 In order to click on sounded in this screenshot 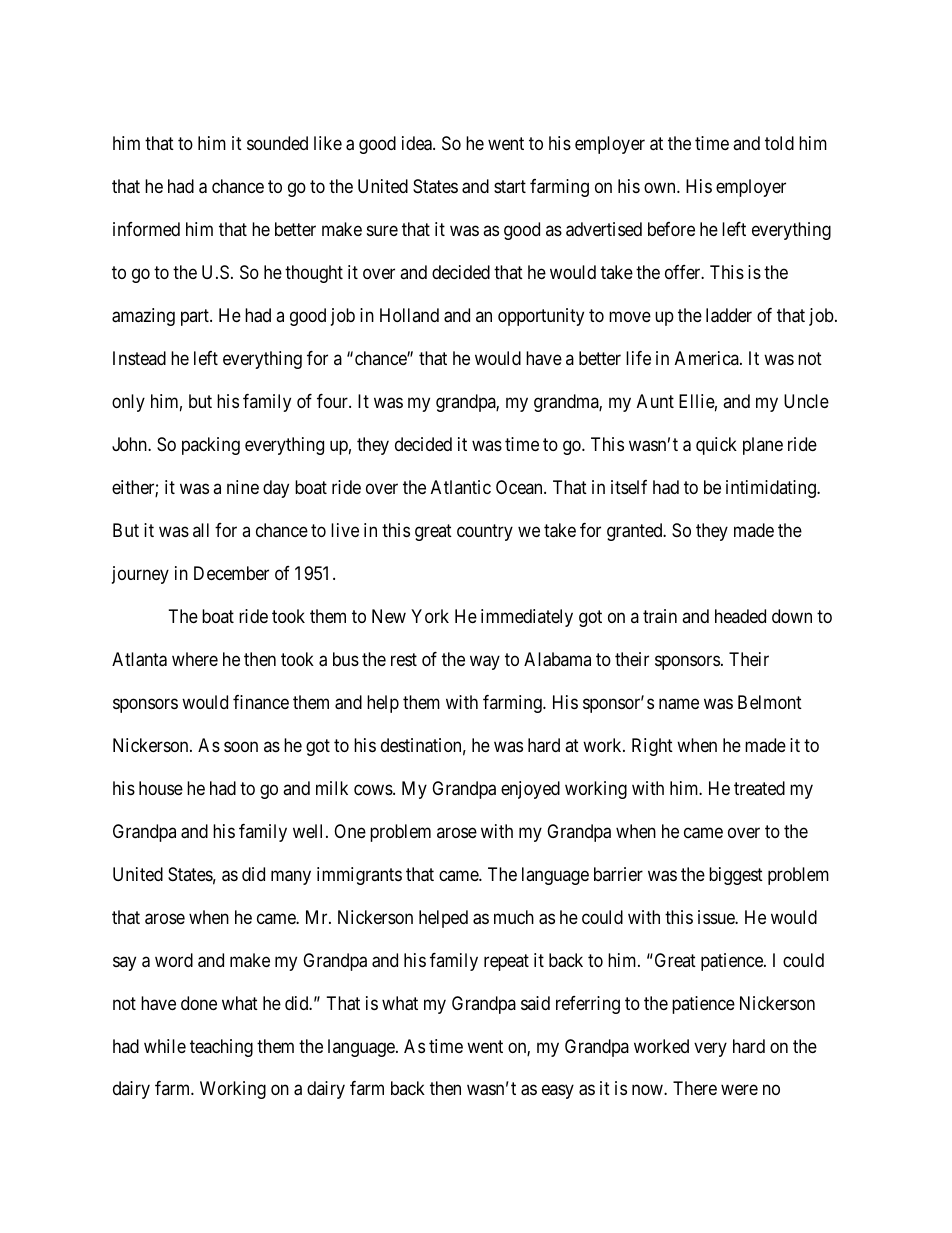, I will do `click(277, 143)`.
